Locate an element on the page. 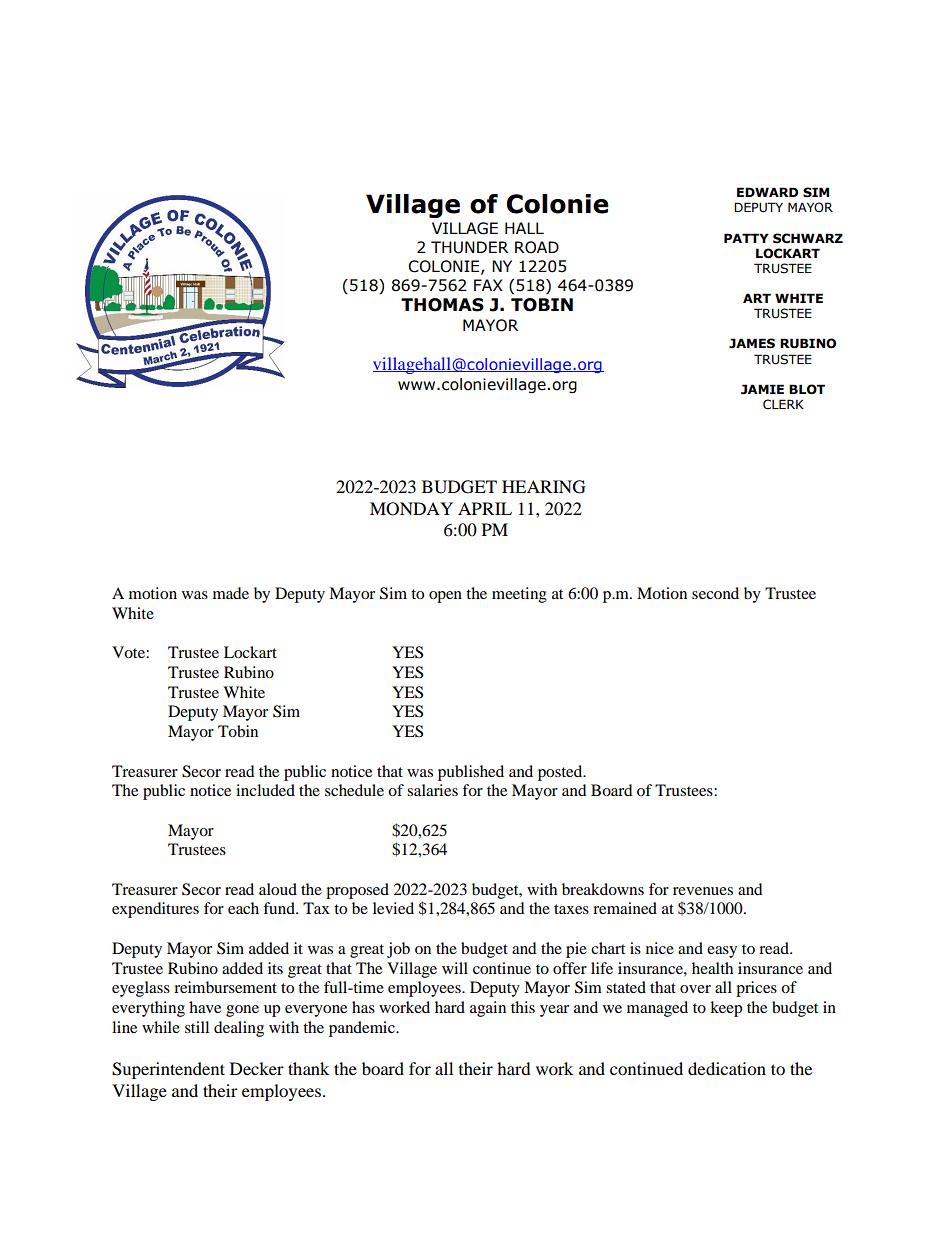 This document has height=1233, width=952. MONDAY is located at coordinates (411, 509).
